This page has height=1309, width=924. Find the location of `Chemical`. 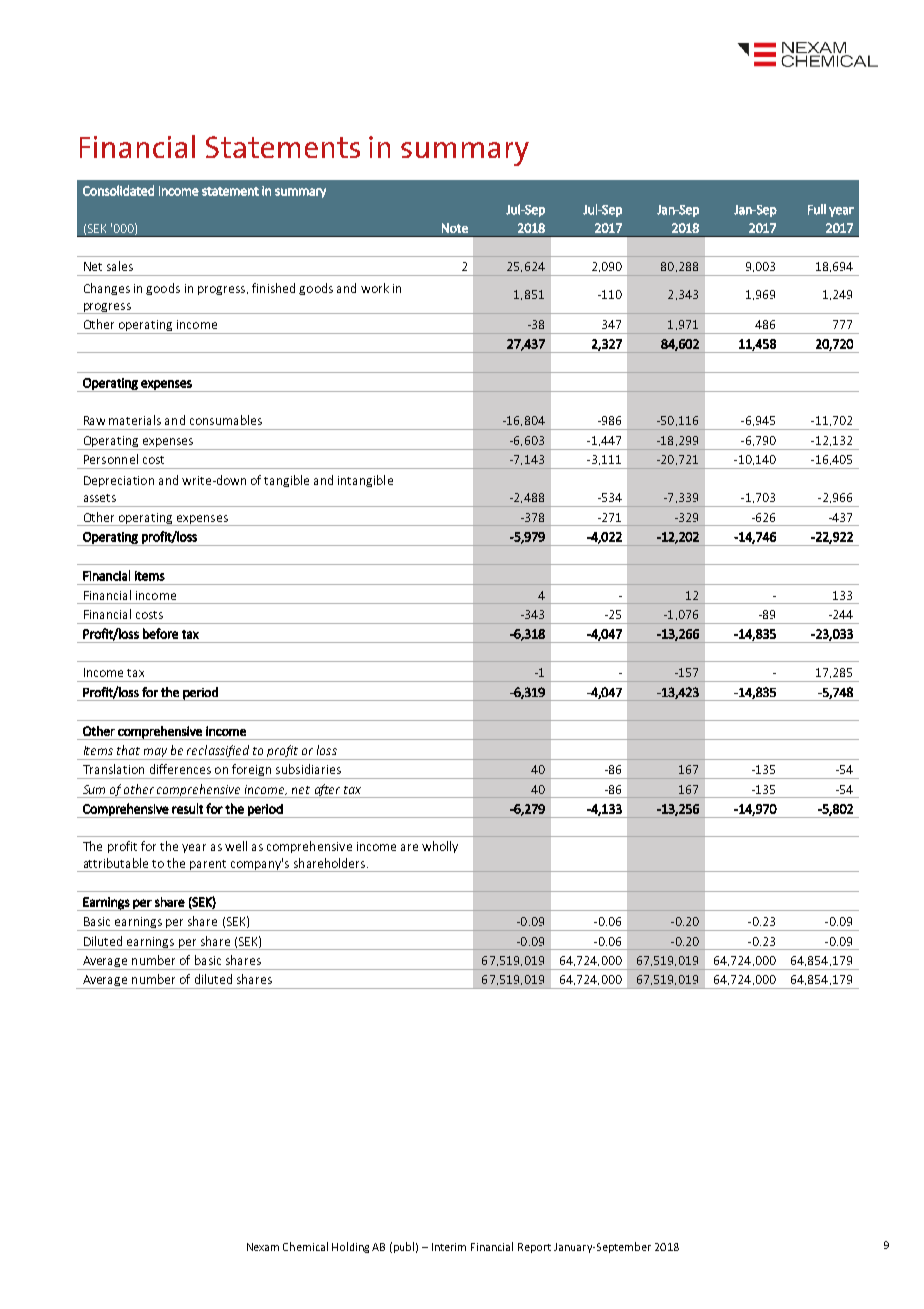

Chemical is located at coordinates (305, 1246).
